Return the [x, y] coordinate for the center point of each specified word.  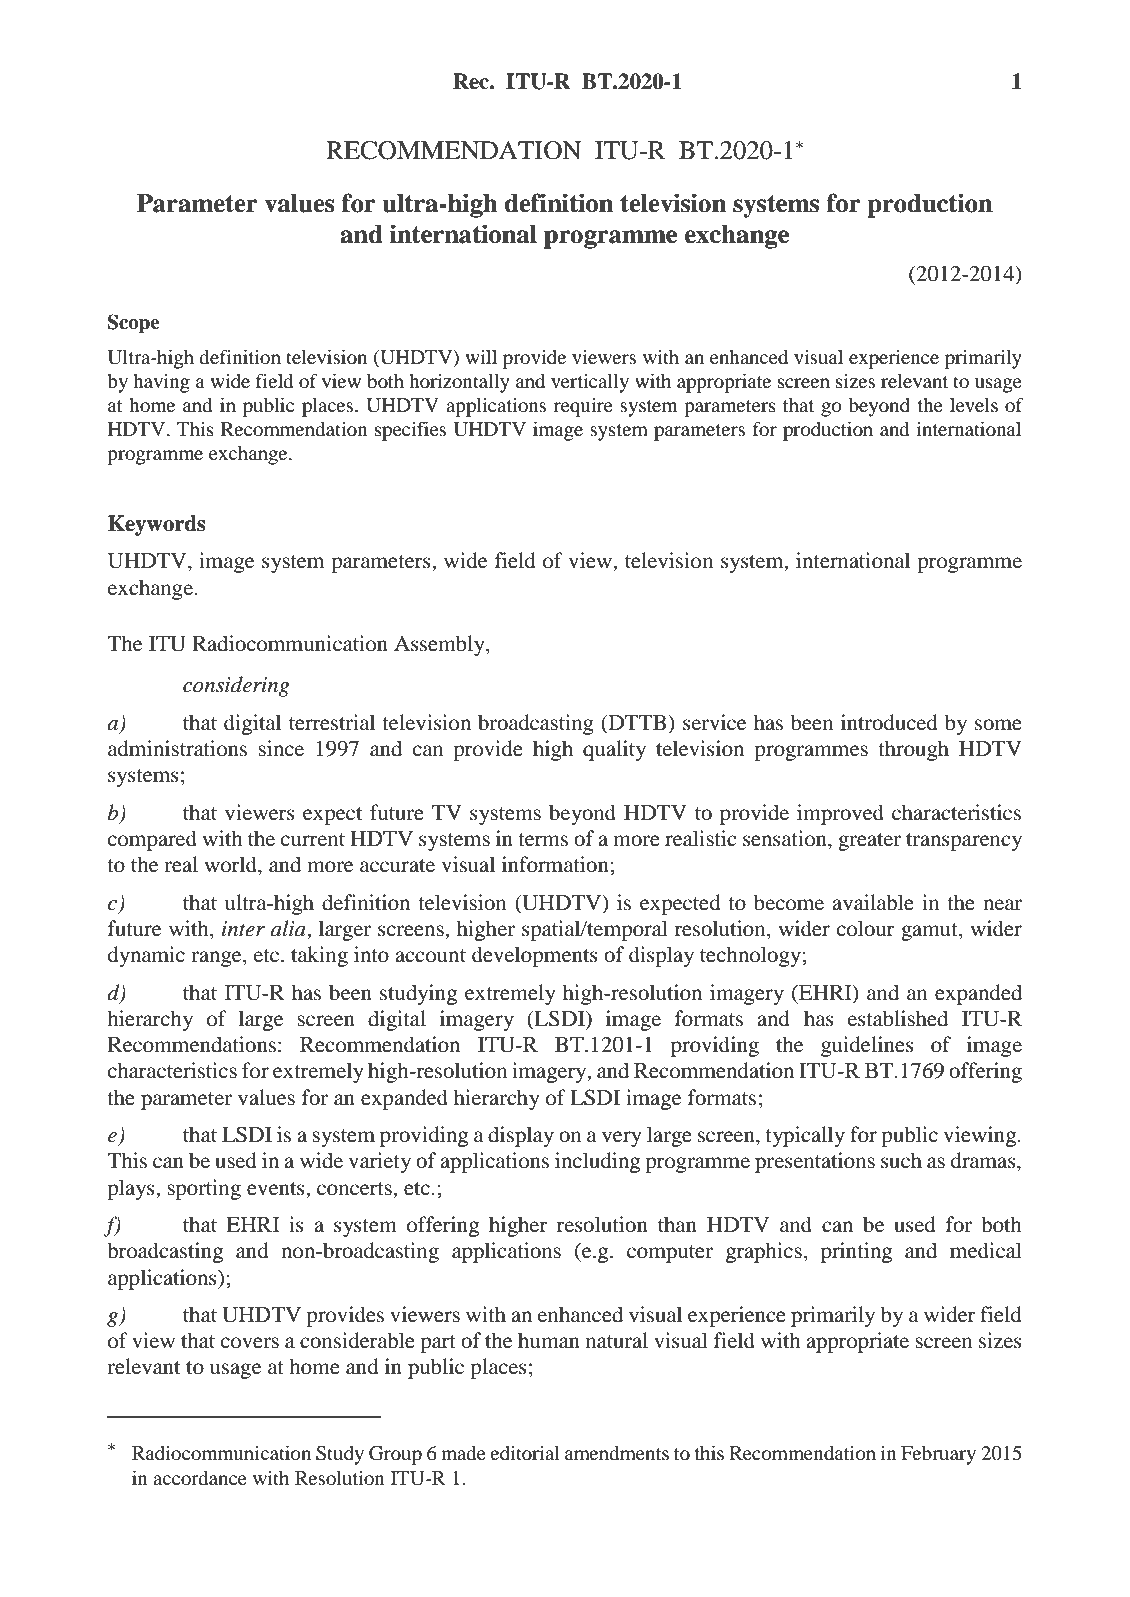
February [938, 1455]
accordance [200, 1478]
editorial [524, 1452]
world [232, 864]
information [556, 864]
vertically [590, 383]
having [161, 383]
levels [974, 405]
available [873, 902]
